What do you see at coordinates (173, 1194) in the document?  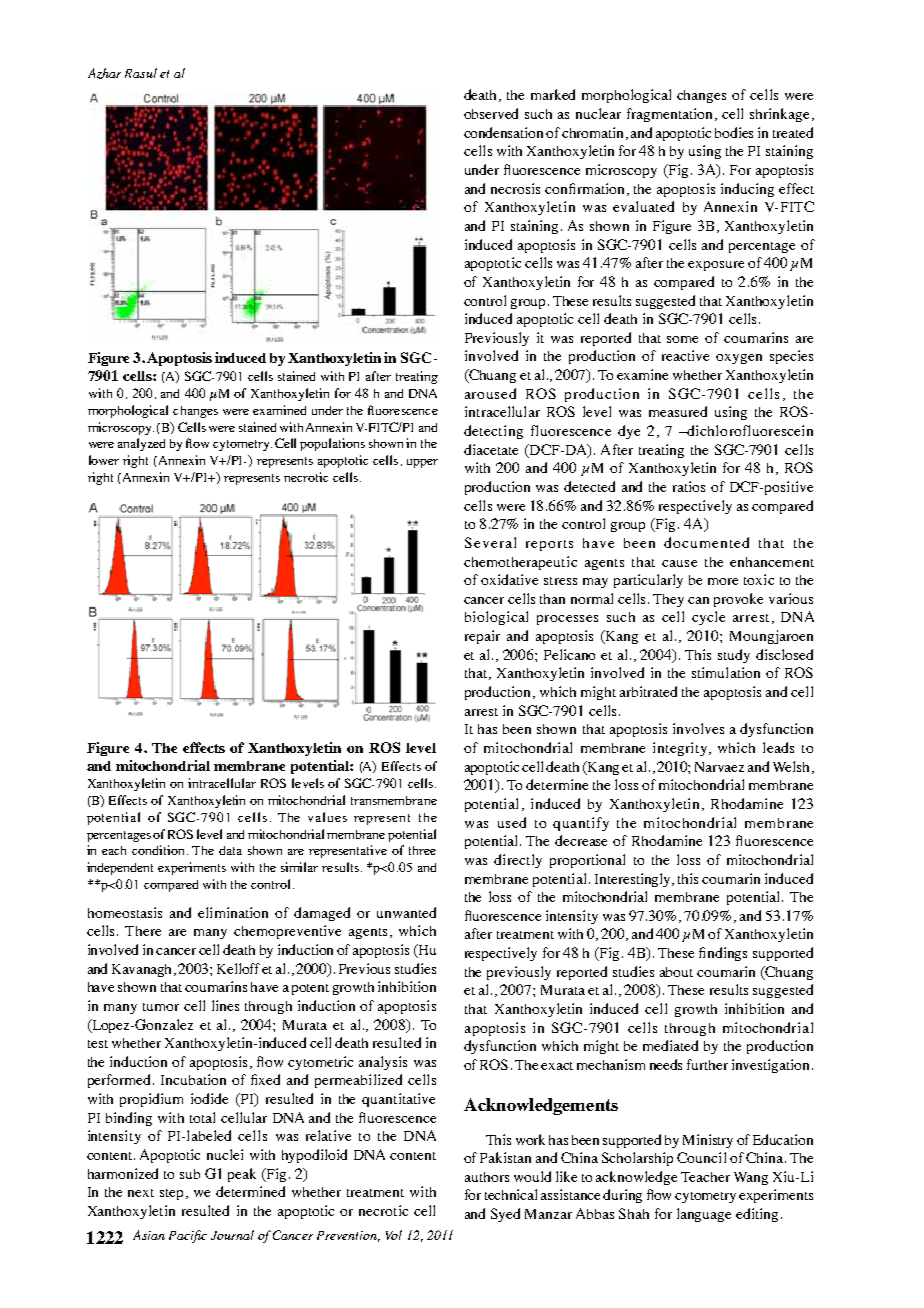 I see `step` at bounding box center [173, 1194].
